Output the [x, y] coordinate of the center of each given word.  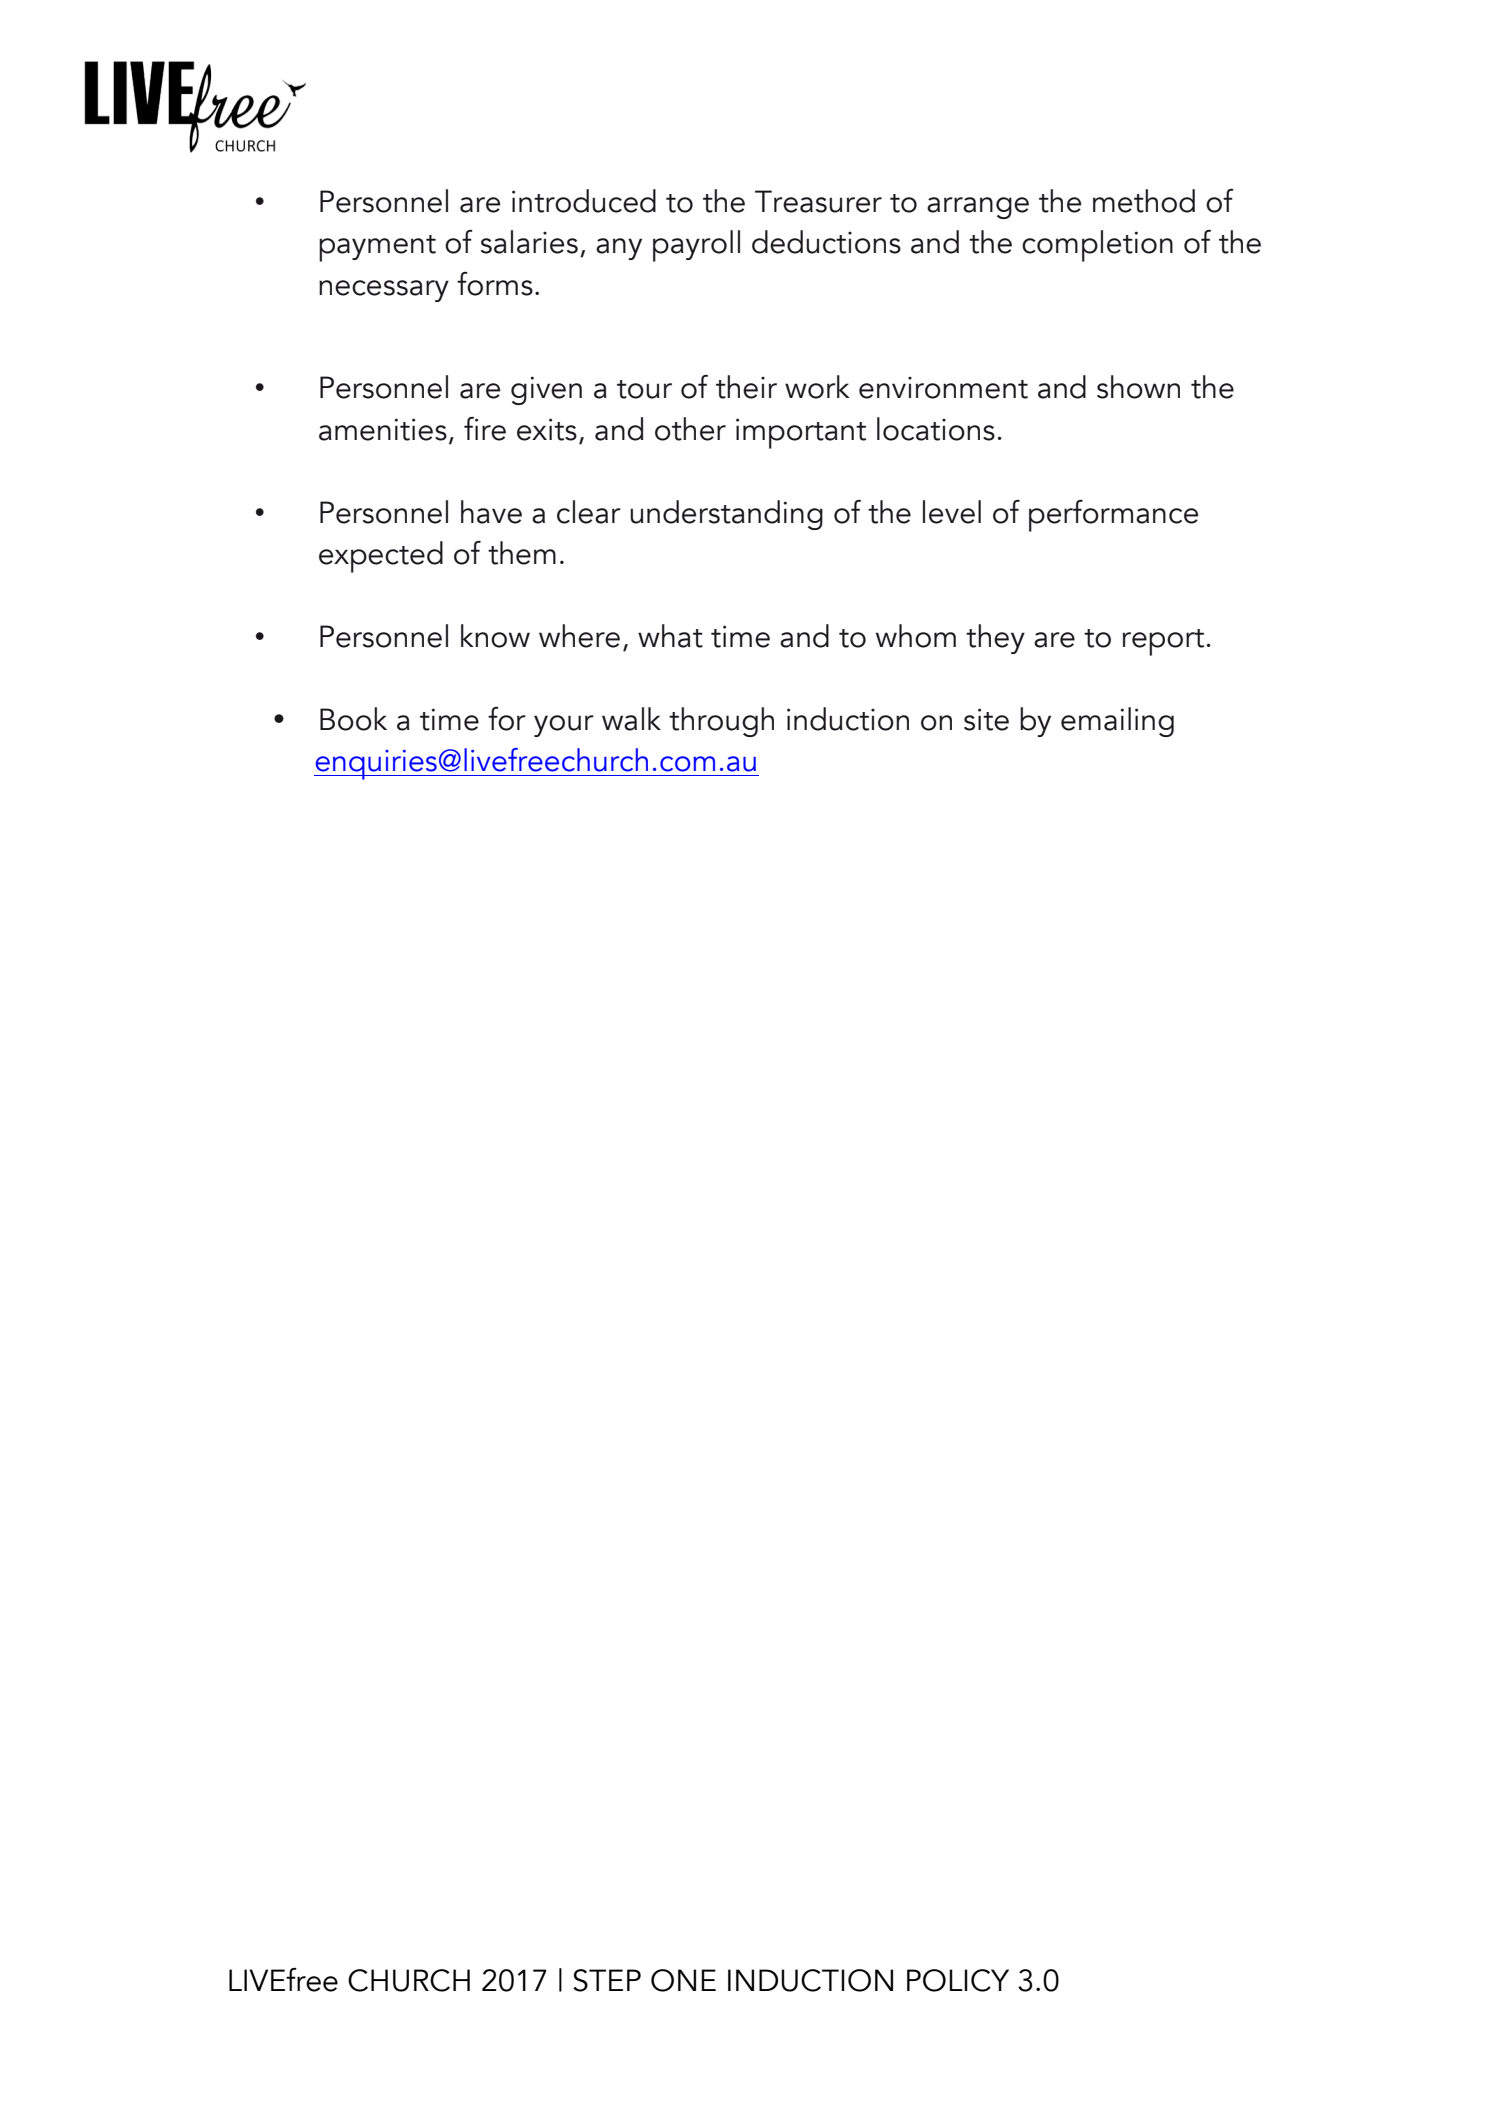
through [721, 722]
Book [353, 719]
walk [631, 719]
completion [1097, 246]
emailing [1117, 722]
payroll [696, 246]
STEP [607, 1980]
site [986, 719]
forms [495, 284]
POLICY [958, 1980]
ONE [683, 1980]
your [564, 726]
